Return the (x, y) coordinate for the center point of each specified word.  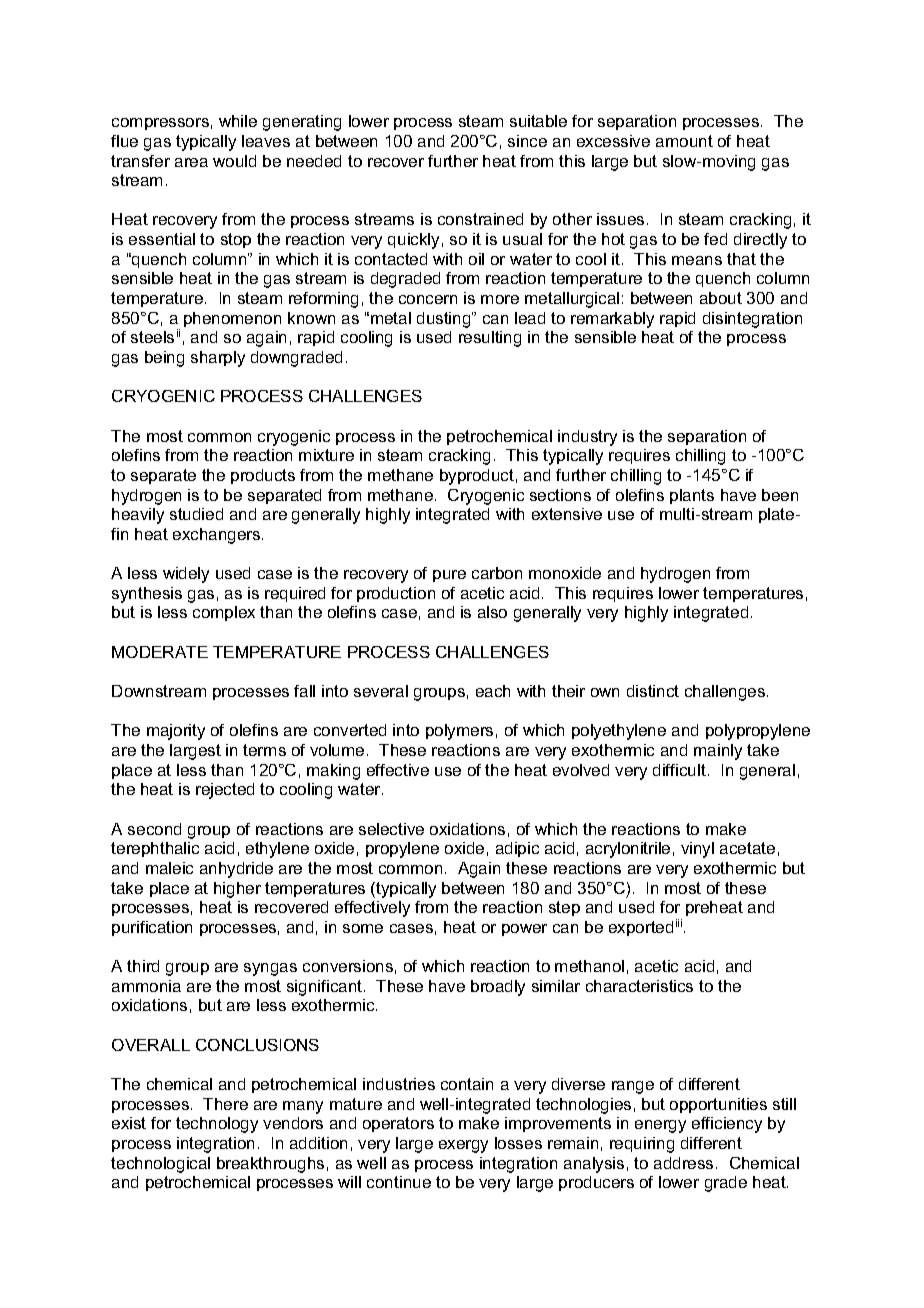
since (527, 141)
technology (217, 1125)
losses (518, 1143)
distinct (653, 691)
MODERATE (160, 652)
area (191, 162)
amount (684, 141)
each (493, 691)
